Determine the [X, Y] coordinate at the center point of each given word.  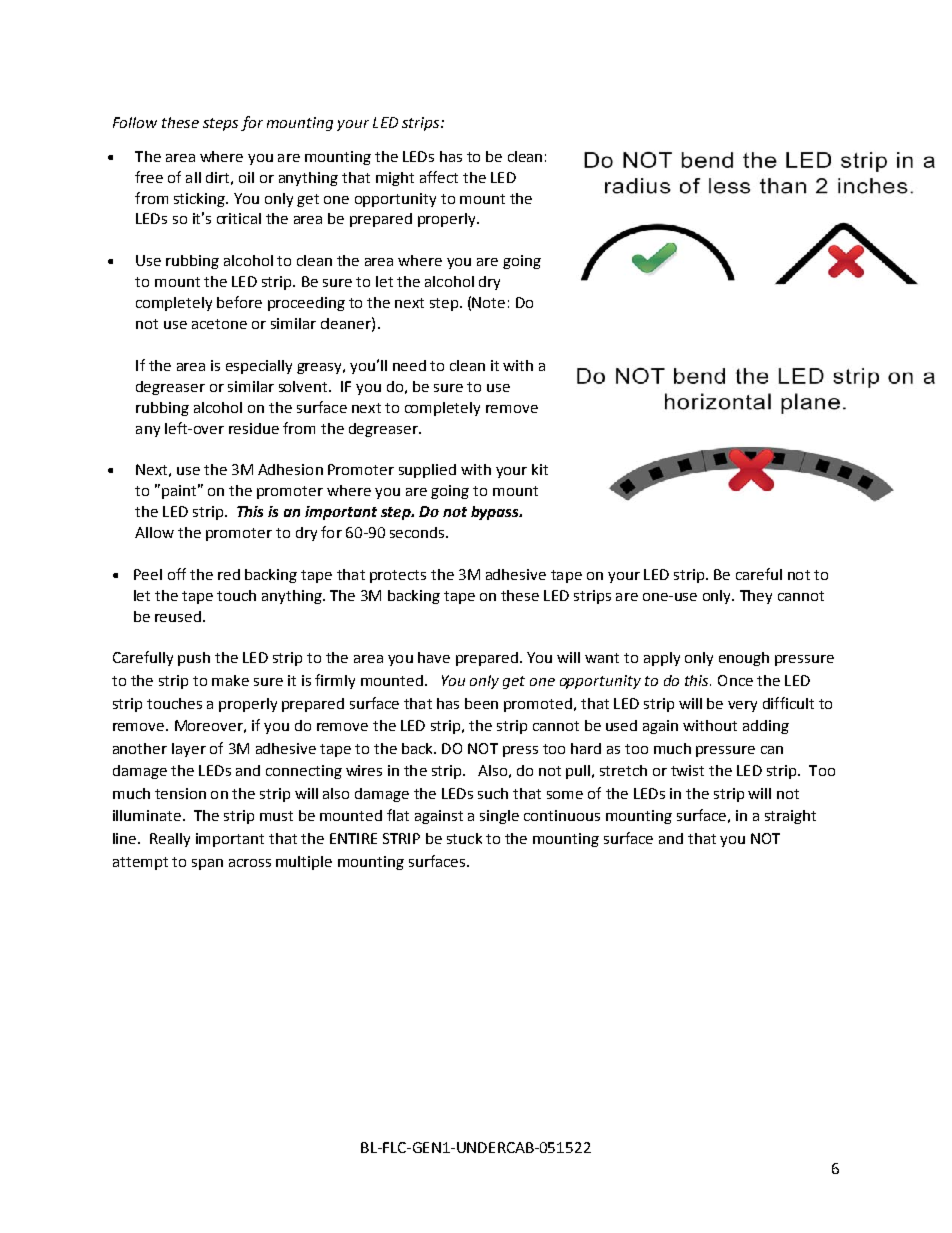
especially [259, 367]
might [395, 179]
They [756, 597]
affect [439, 177]
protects [398, 576]
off [177, 574]
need [409, 365]
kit [540, 469]
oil [246, 177]
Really [170, 840]
